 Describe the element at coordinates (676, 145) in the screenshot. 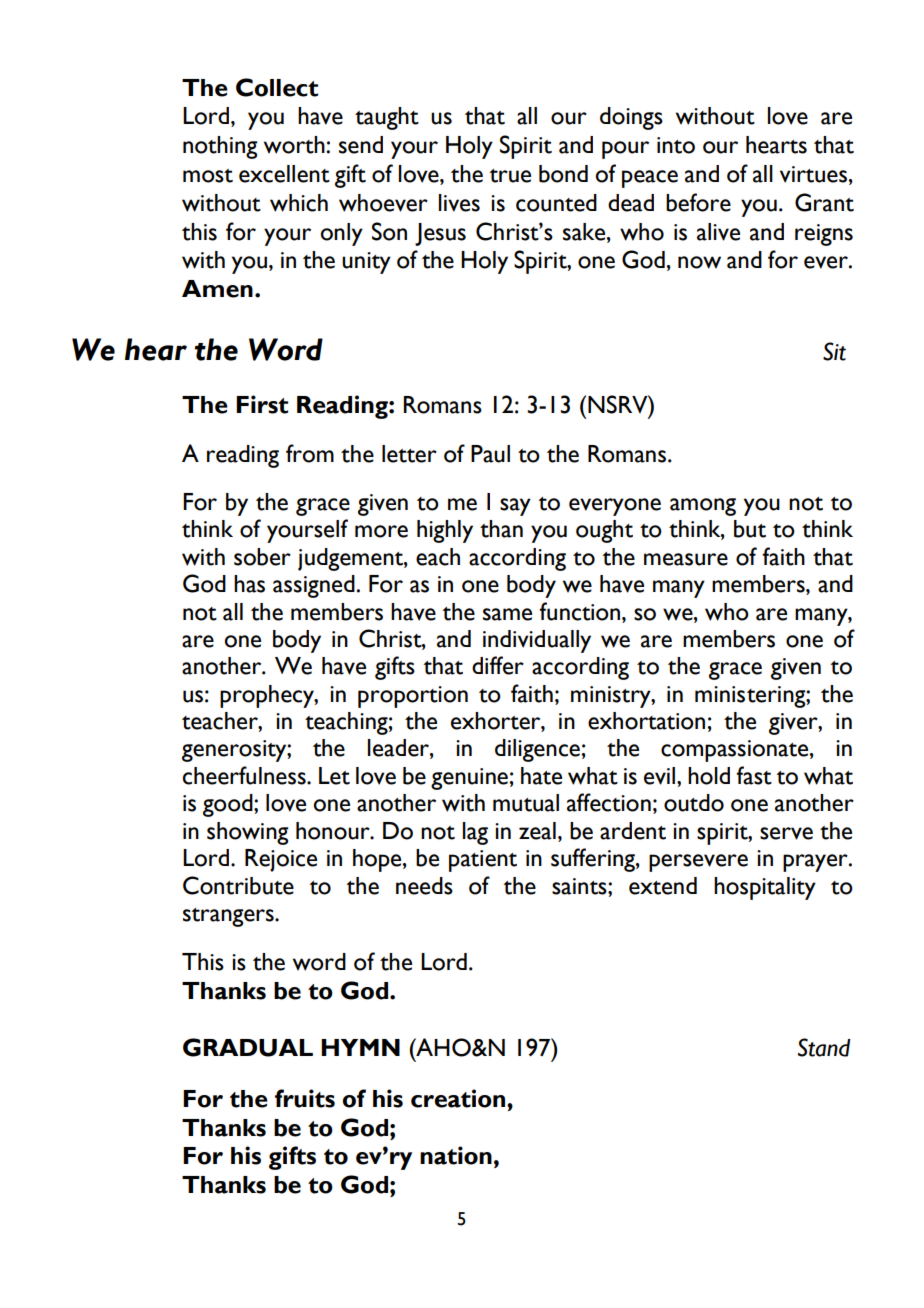

I see `into` at that location.
